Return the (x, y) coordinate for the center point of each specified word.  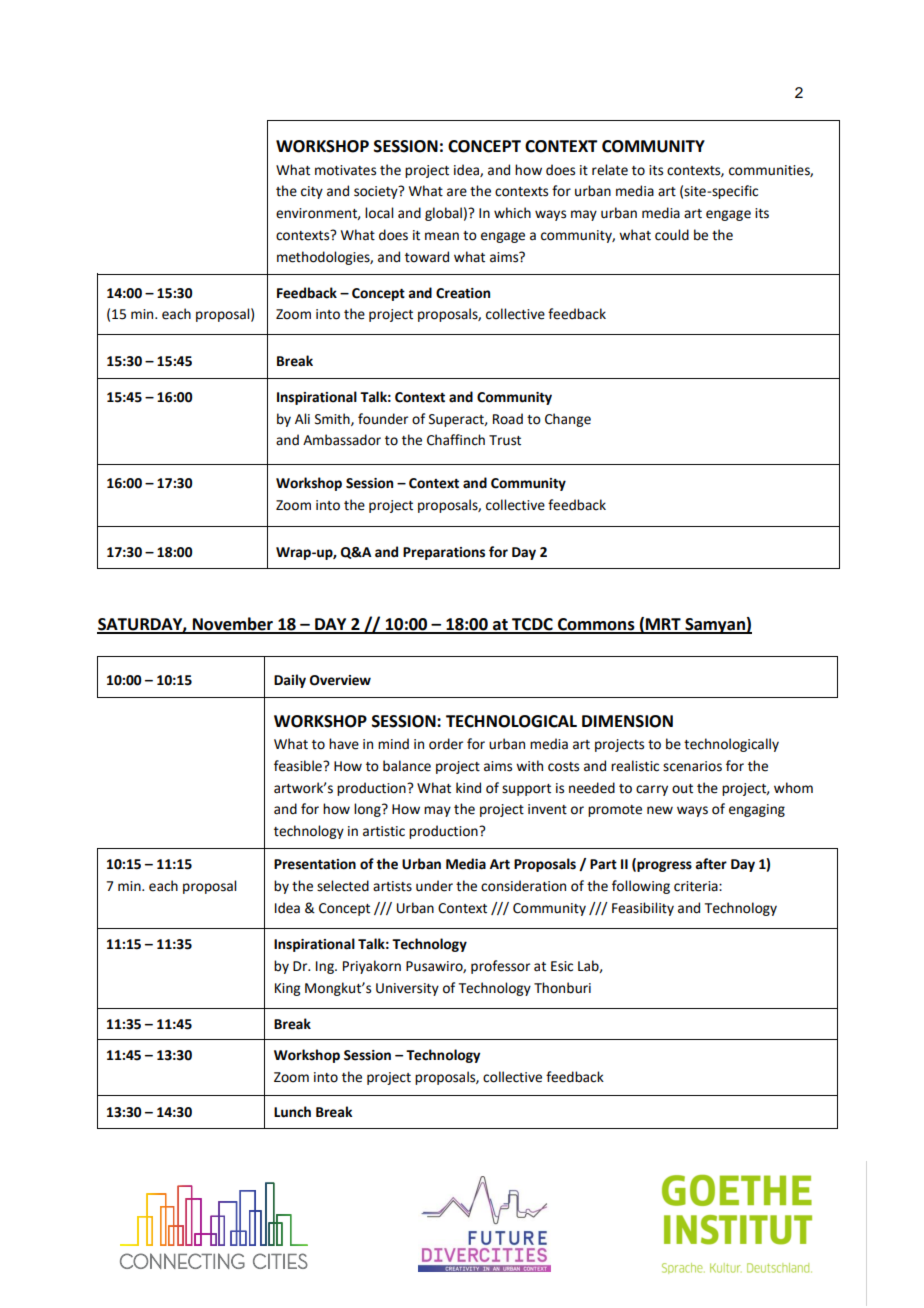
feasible (299, 766)
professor (500, 967)
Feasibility (643, 909)
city (312, 192)
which (512, 213)
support (526, 790)
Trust (505, 440)
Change (568, 420)
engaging (757, 810)
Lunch (292, 1112)
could (672, 235)
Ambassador (342, 440)
